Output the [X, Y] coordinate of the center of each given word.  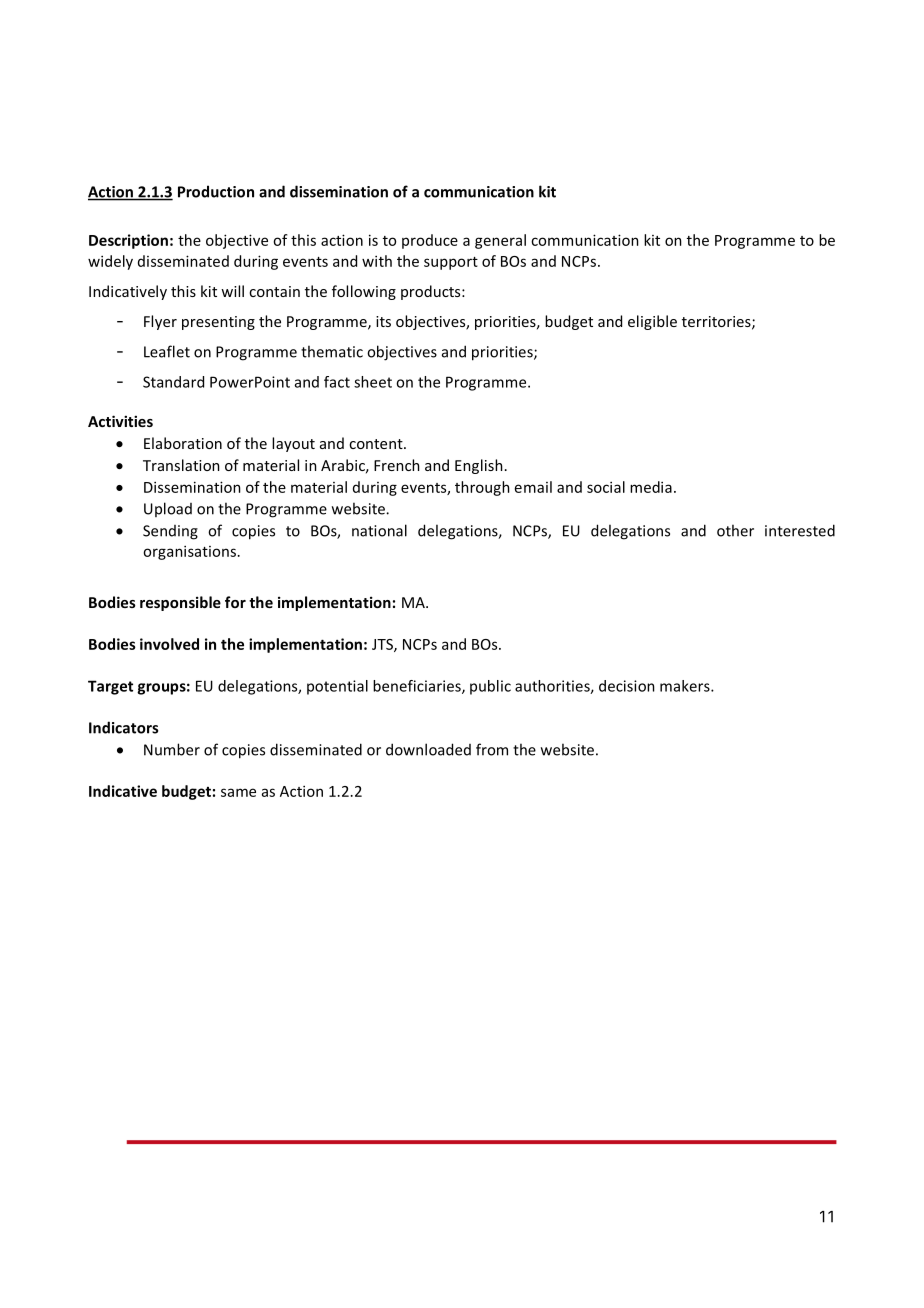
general [500, 241]
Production [216, 191]
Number [172, 749]
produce [430, 241]
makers [686, 686]
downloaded [428, 749]
